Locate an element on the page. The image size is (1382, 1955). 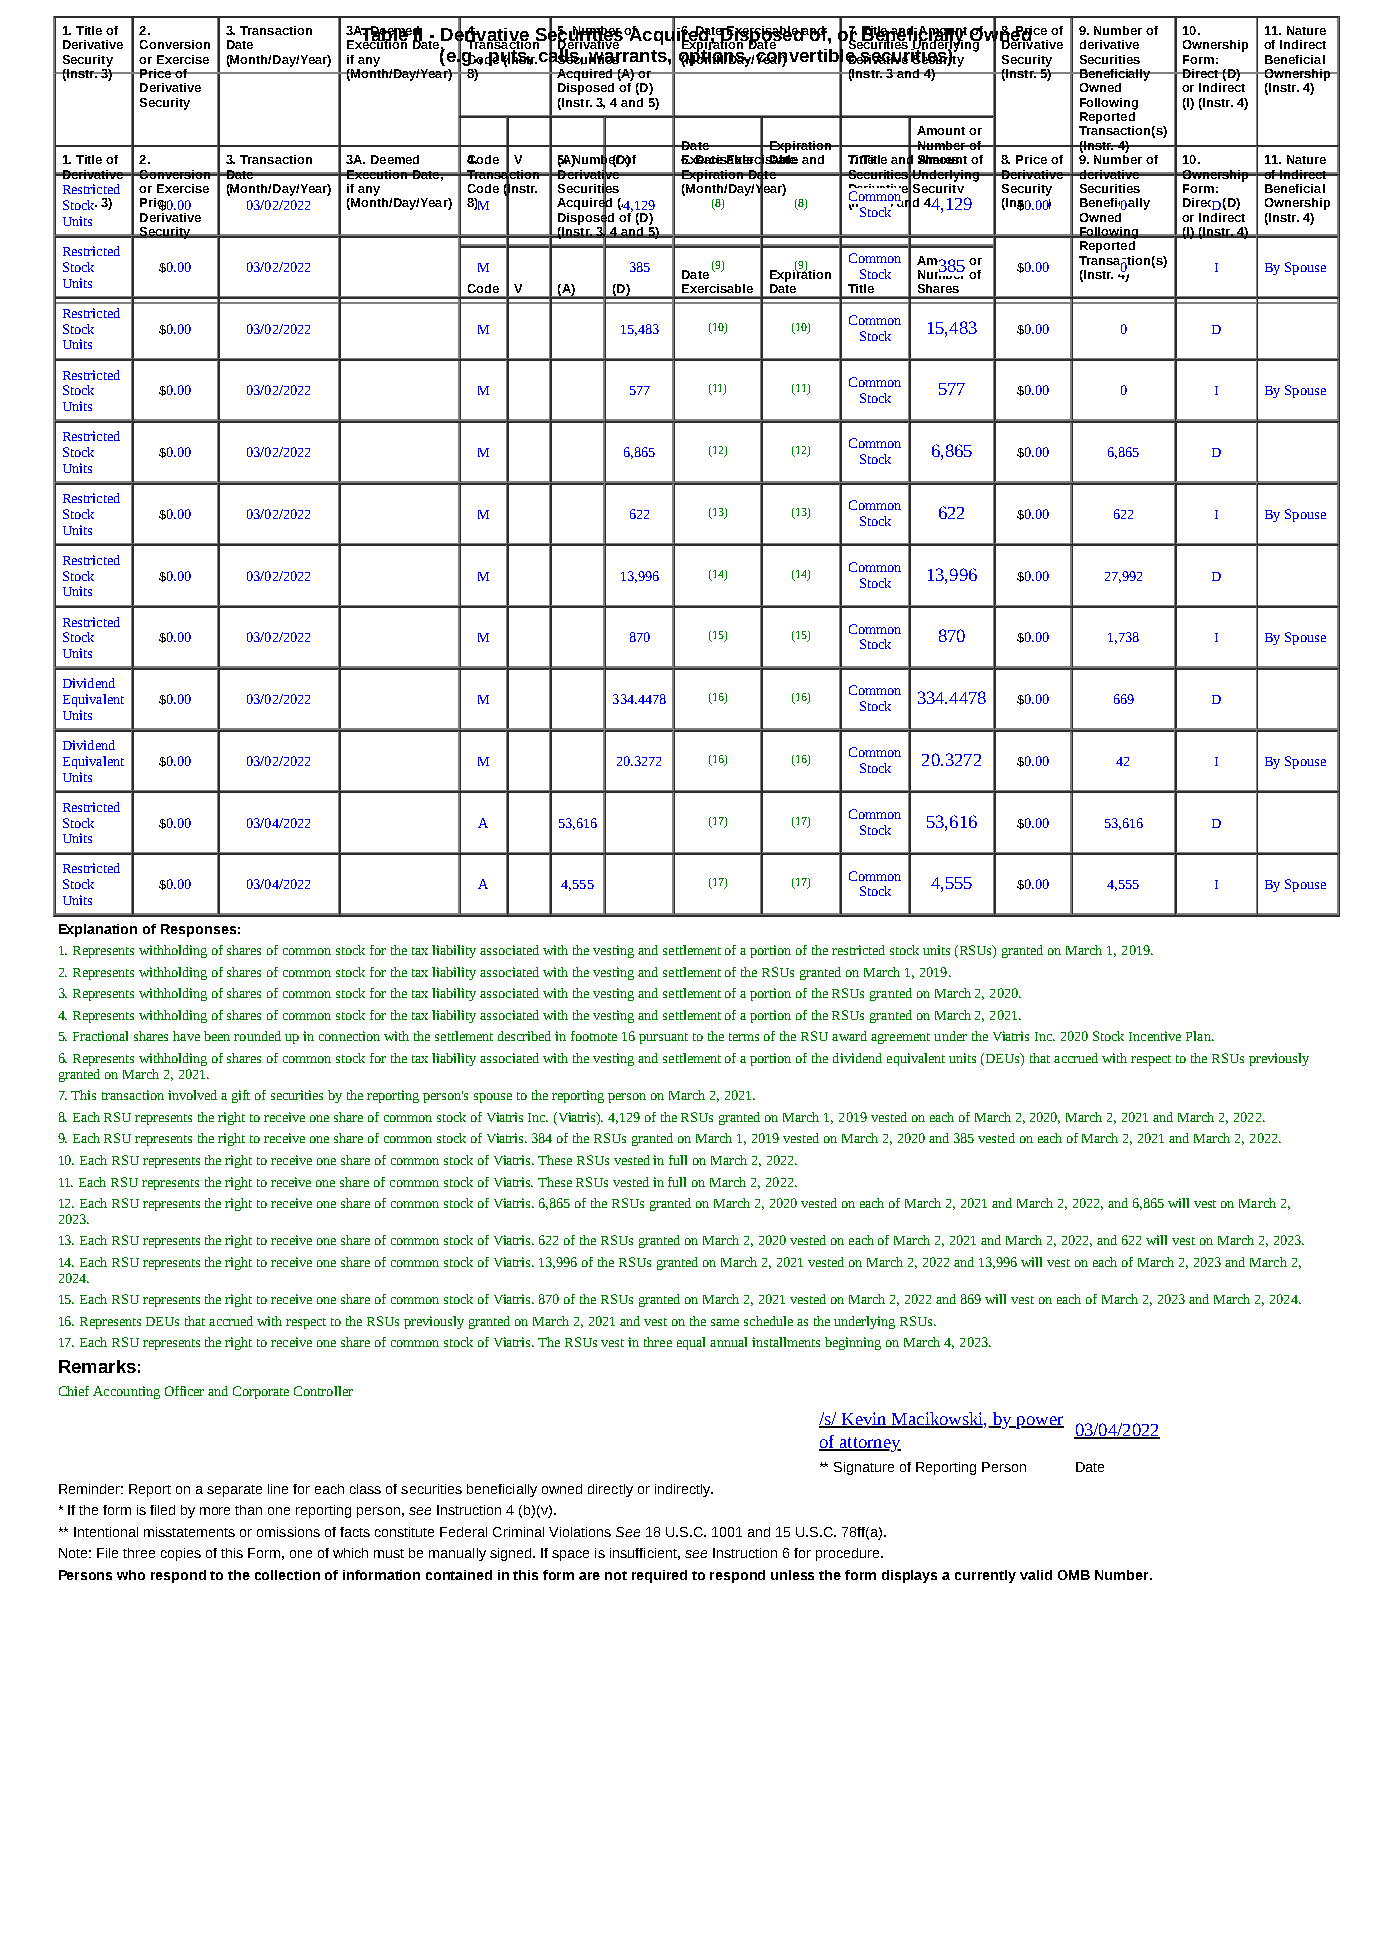
been is located at coordinates (217, 1036).
